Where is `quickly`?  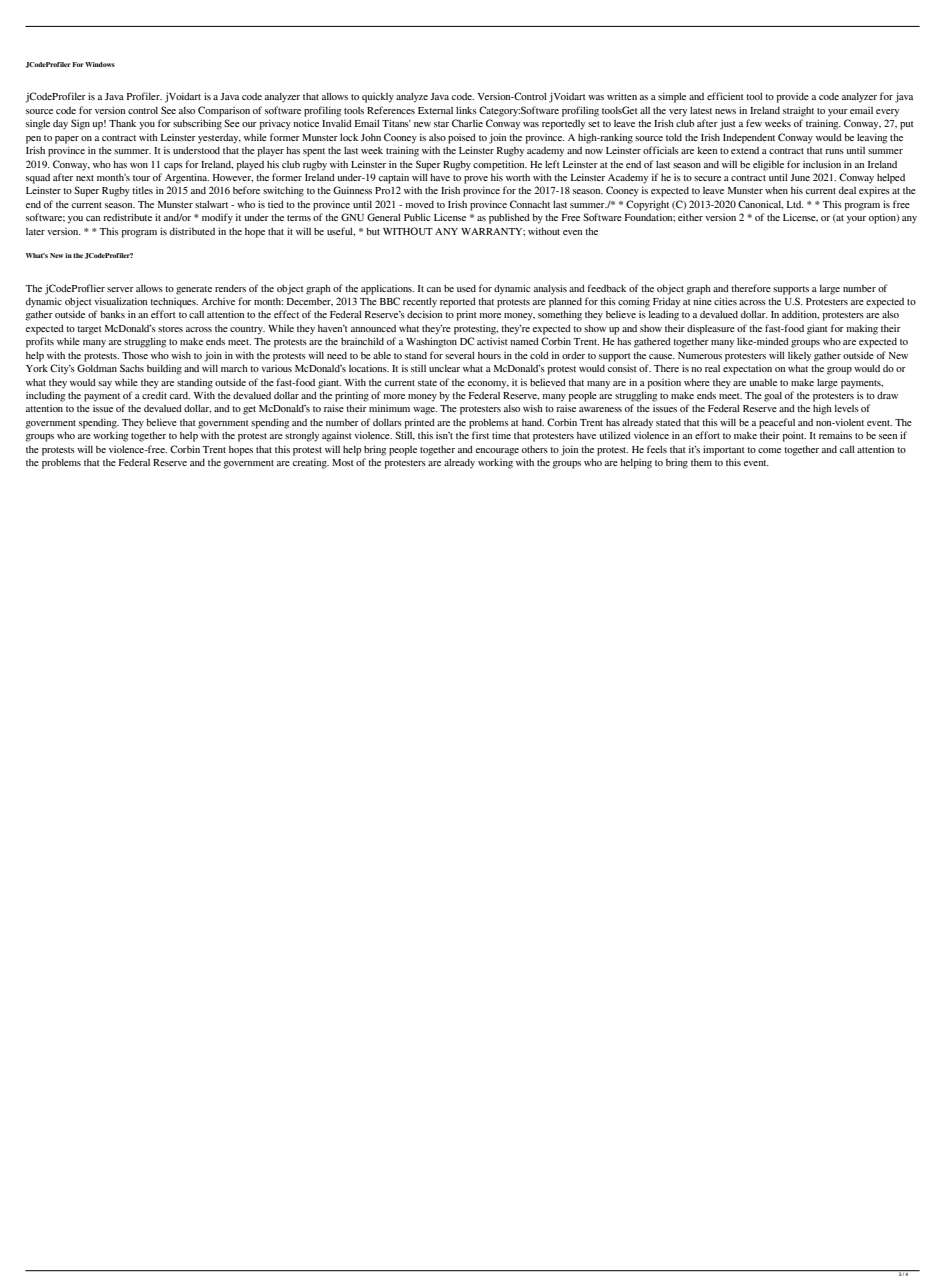 quickly is located at coordinates (378, 98).
